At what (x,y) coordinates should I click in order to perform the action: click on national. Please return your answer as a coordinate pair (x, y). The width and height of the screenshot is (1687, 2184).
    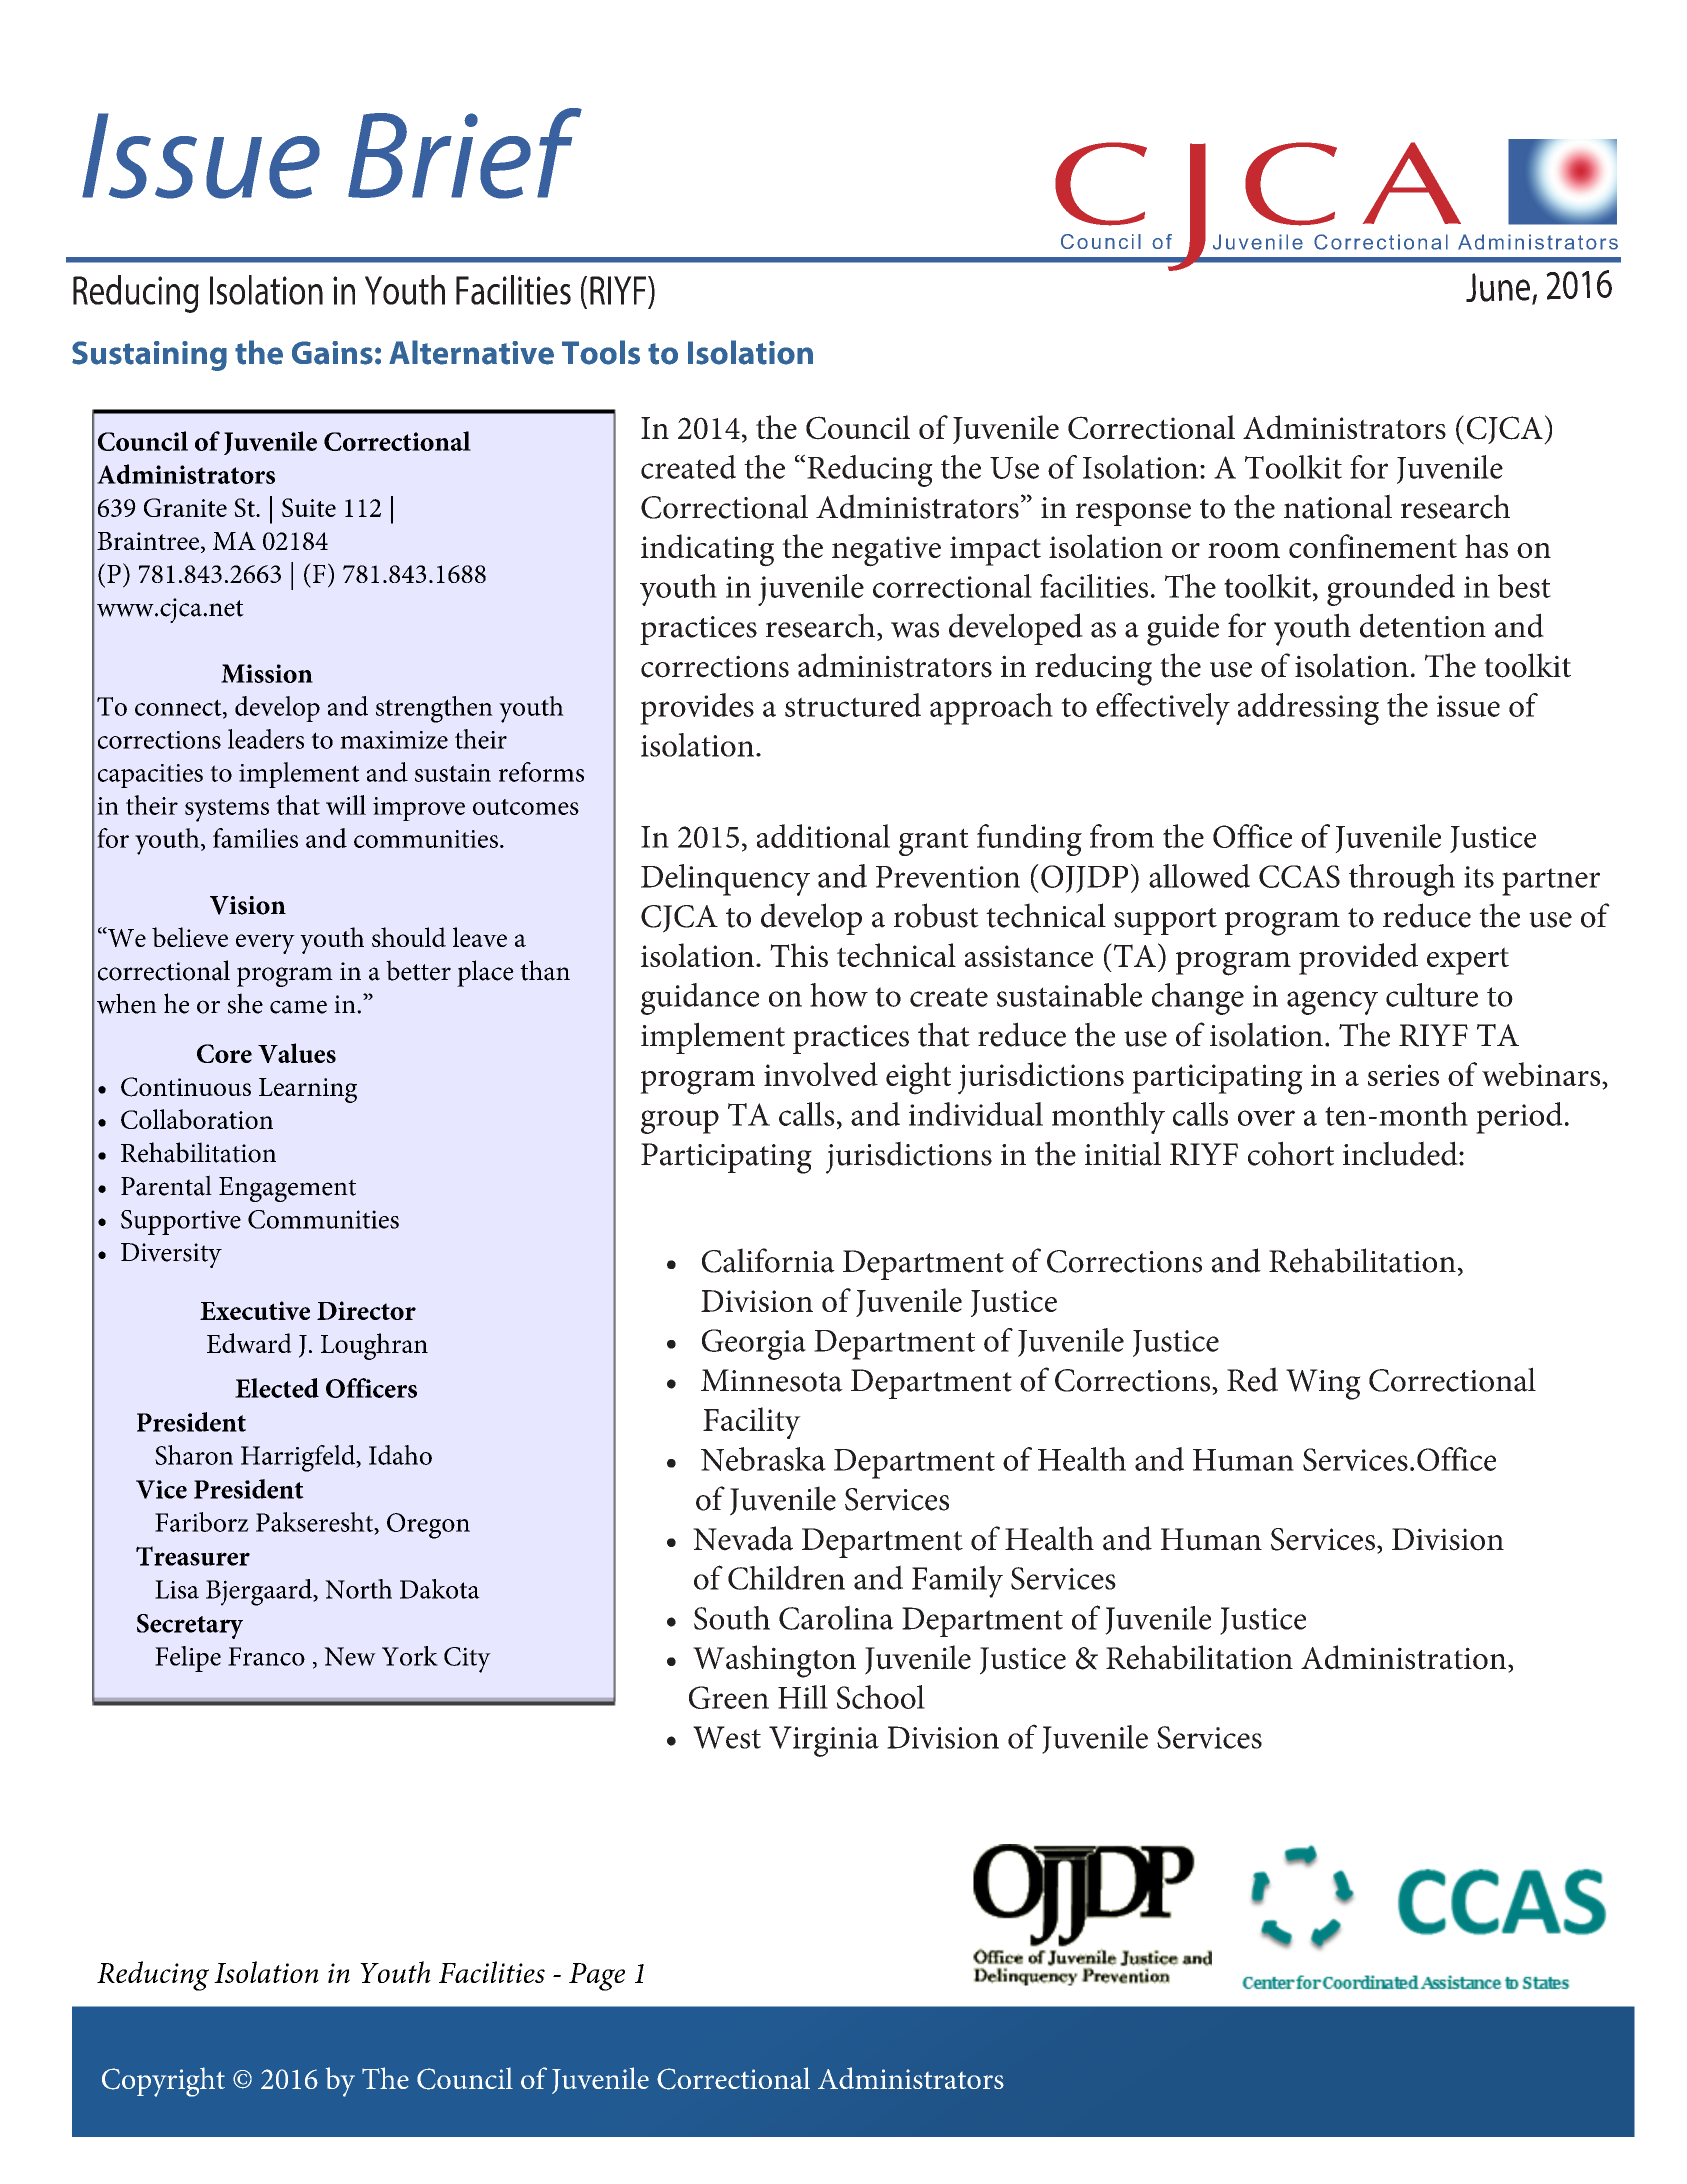
    Looking at the image, I should click on (1338, 506).
